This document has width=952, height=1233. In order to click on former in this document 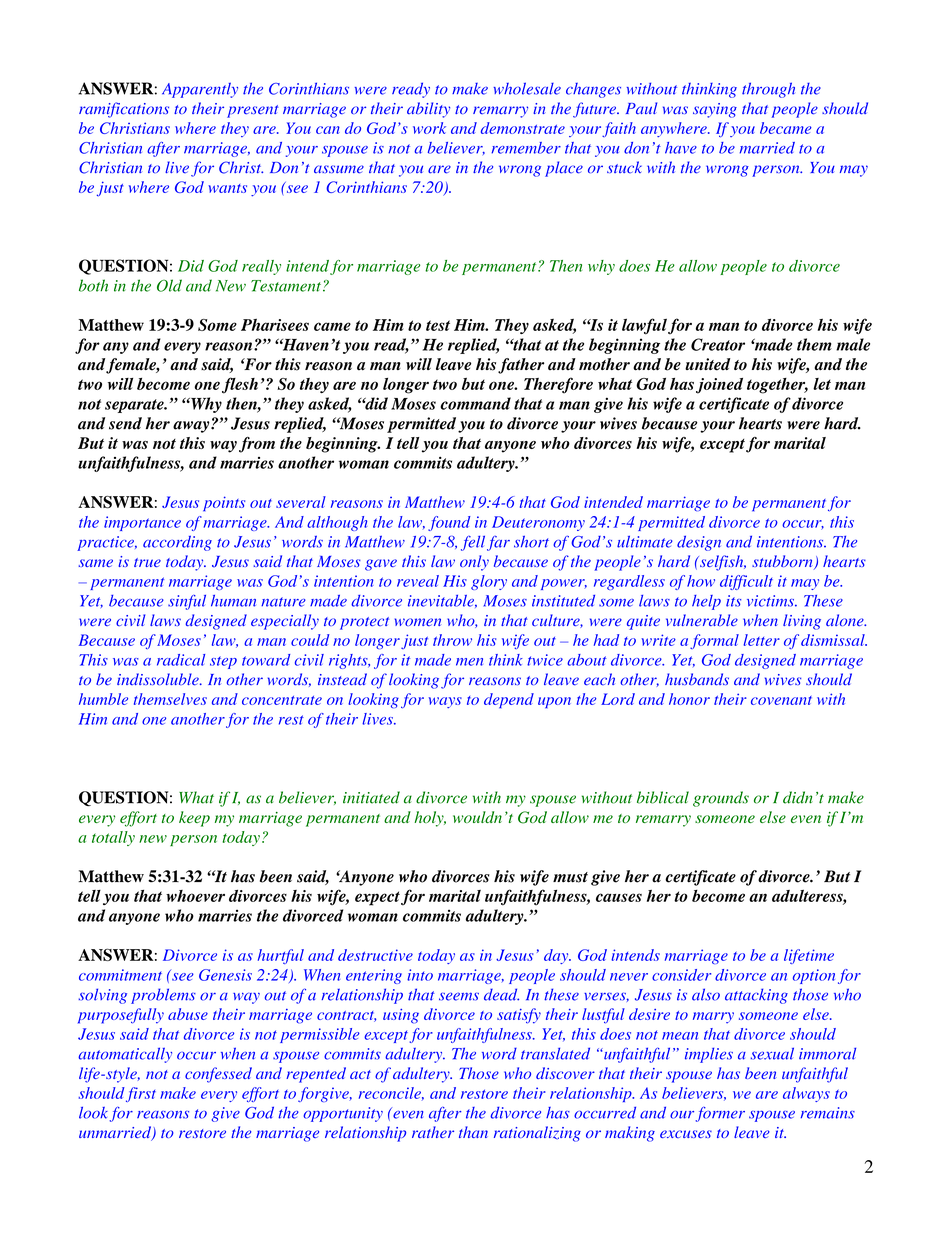, I will do `click(720, 1114)`.
